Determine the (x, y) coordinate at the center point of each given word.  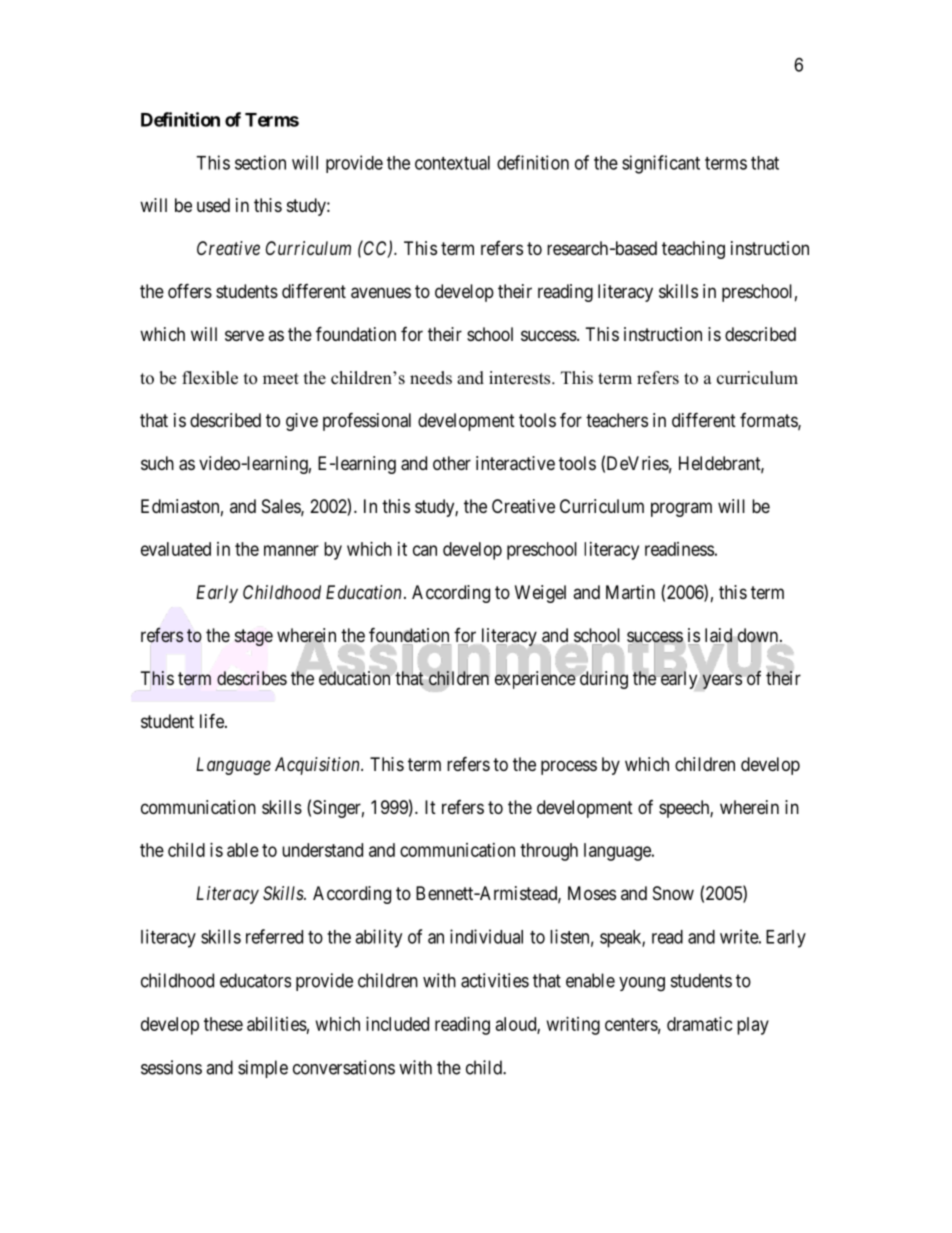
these (223, 1024)
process (569, 767)
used (213, 205)
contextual (452, 163)
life (213, 720)
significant (661, 164)
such (157, 463)
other (452, 463)
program (681, 509)
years (722, 681)
